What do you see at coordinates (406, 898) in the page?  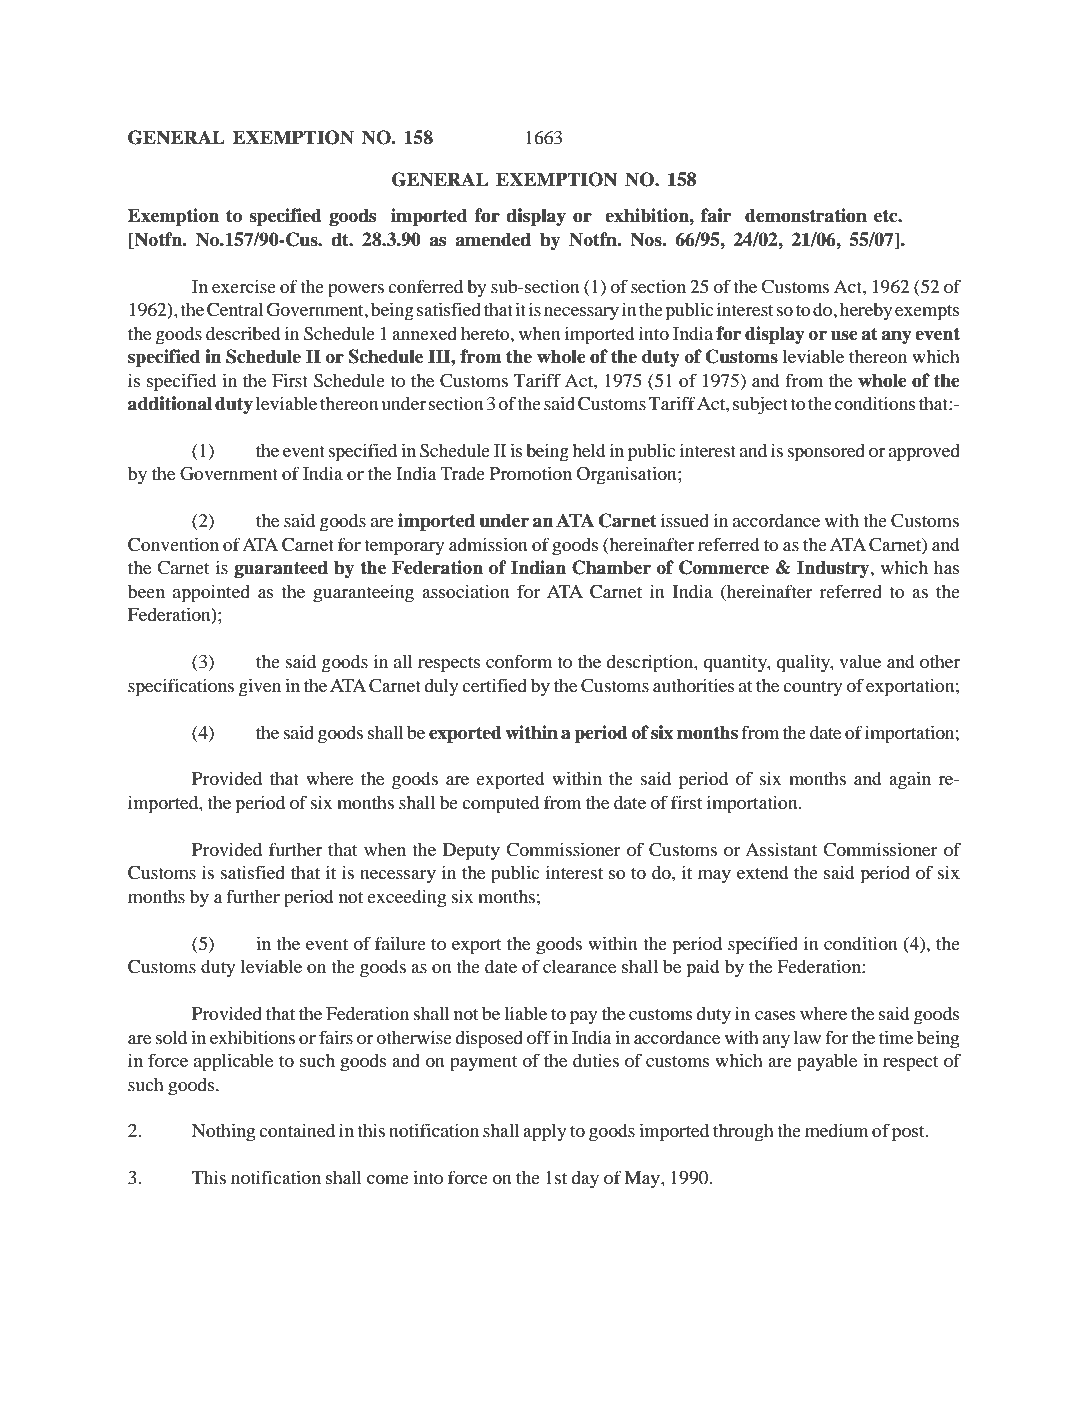 I see `exceeding` at bounding box center [406, 898].
